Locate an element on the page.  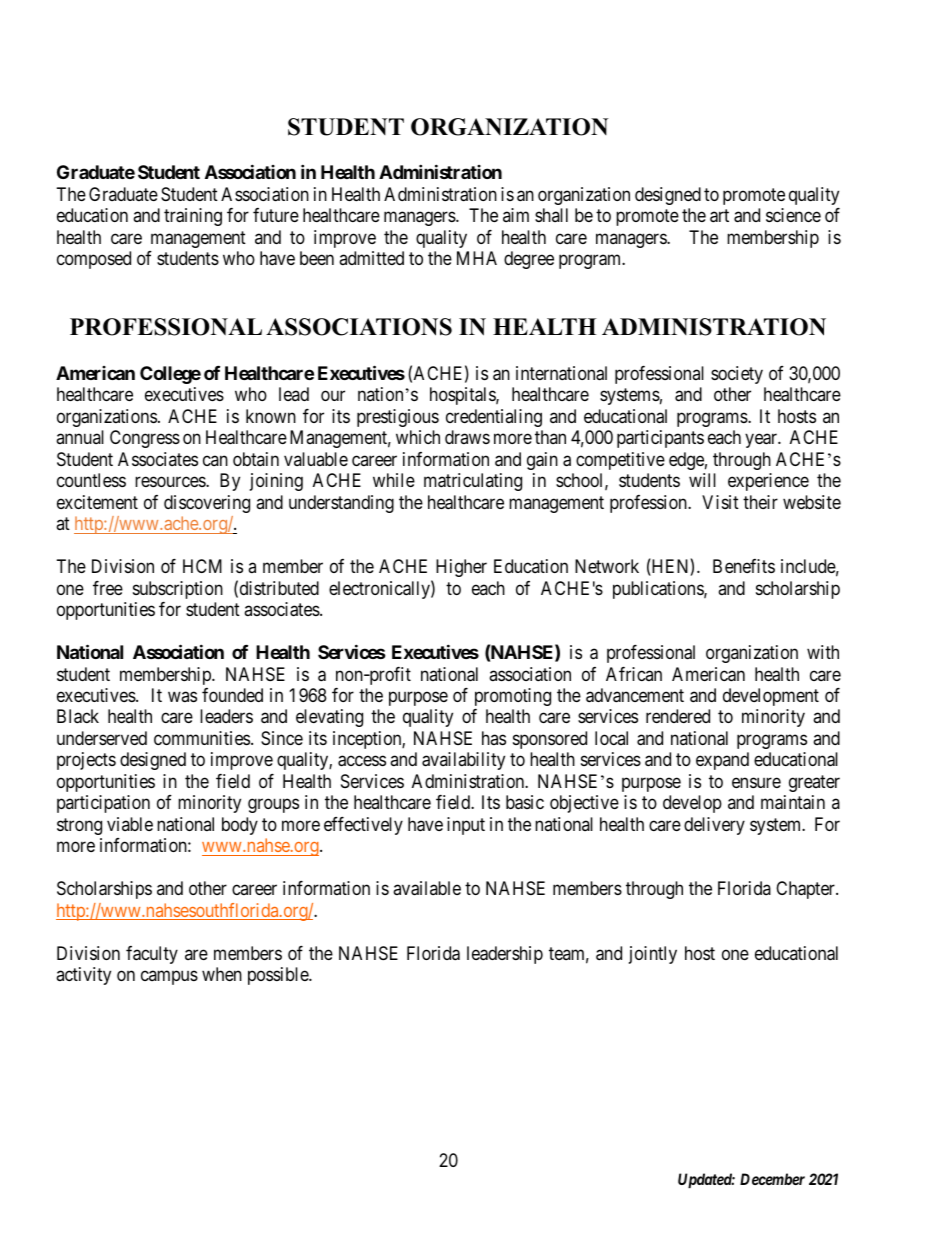
campus is located at coordinates (169, 978).
